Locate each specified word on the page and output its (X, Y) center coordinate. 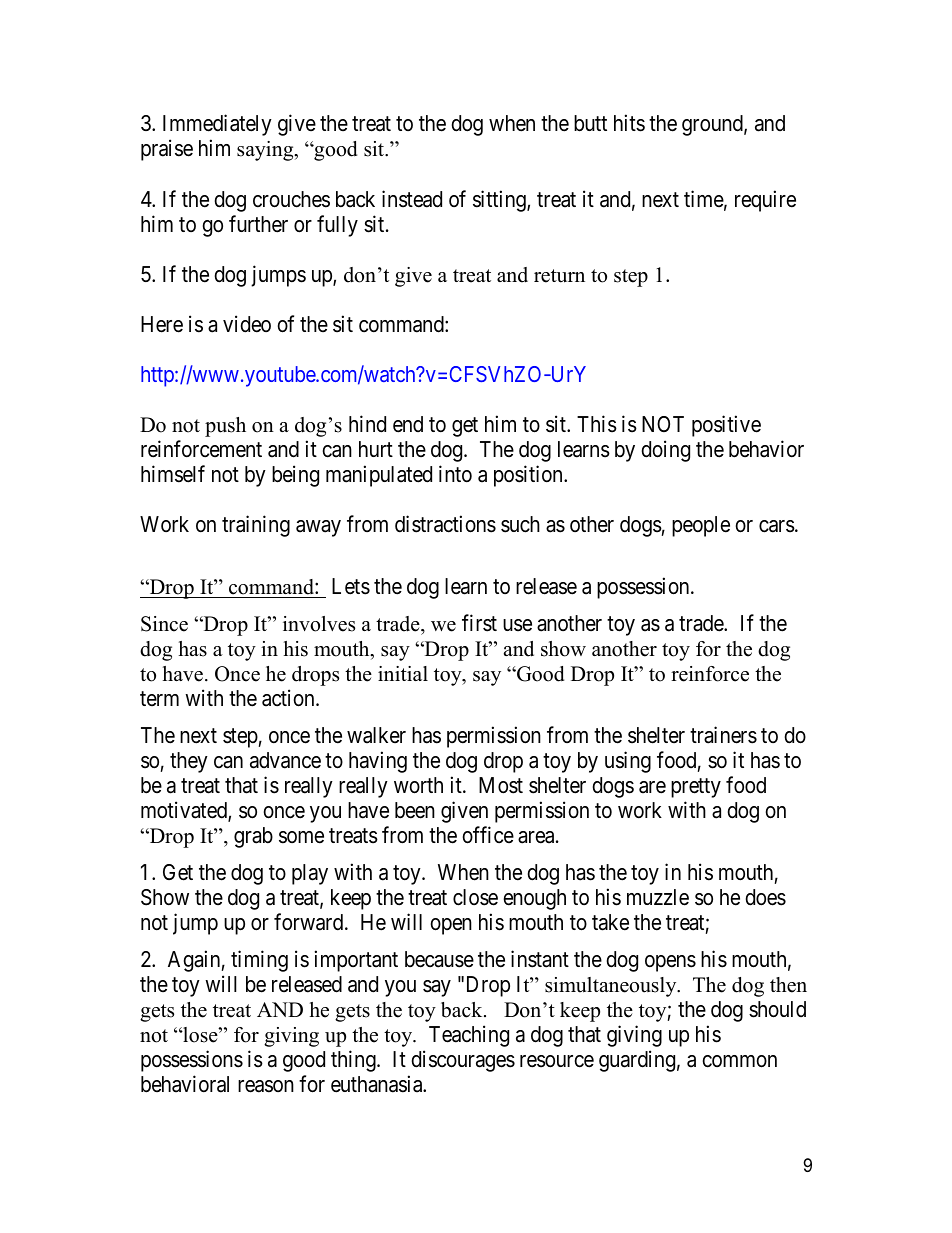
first (479, 623)
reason (266, 1086)
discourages (463, 1061)
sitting (500, 201)
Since (164, 624)
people (701, 526)
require (765, 201)
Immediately (217, 125)
